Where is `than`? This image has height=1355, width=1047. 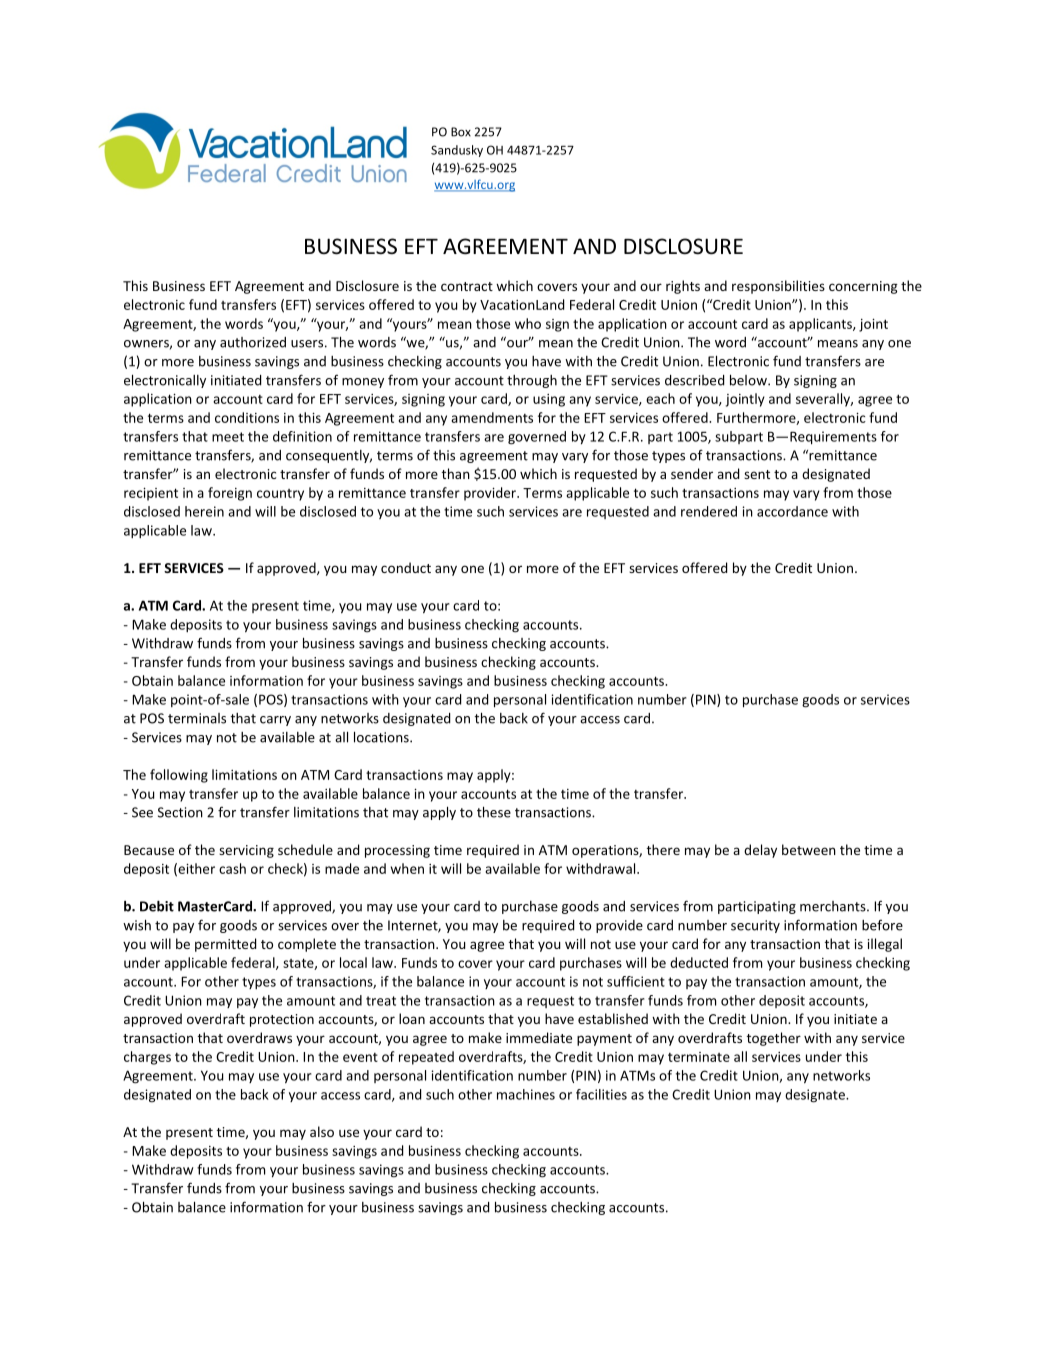
than is located at coordinates (456, 473).
